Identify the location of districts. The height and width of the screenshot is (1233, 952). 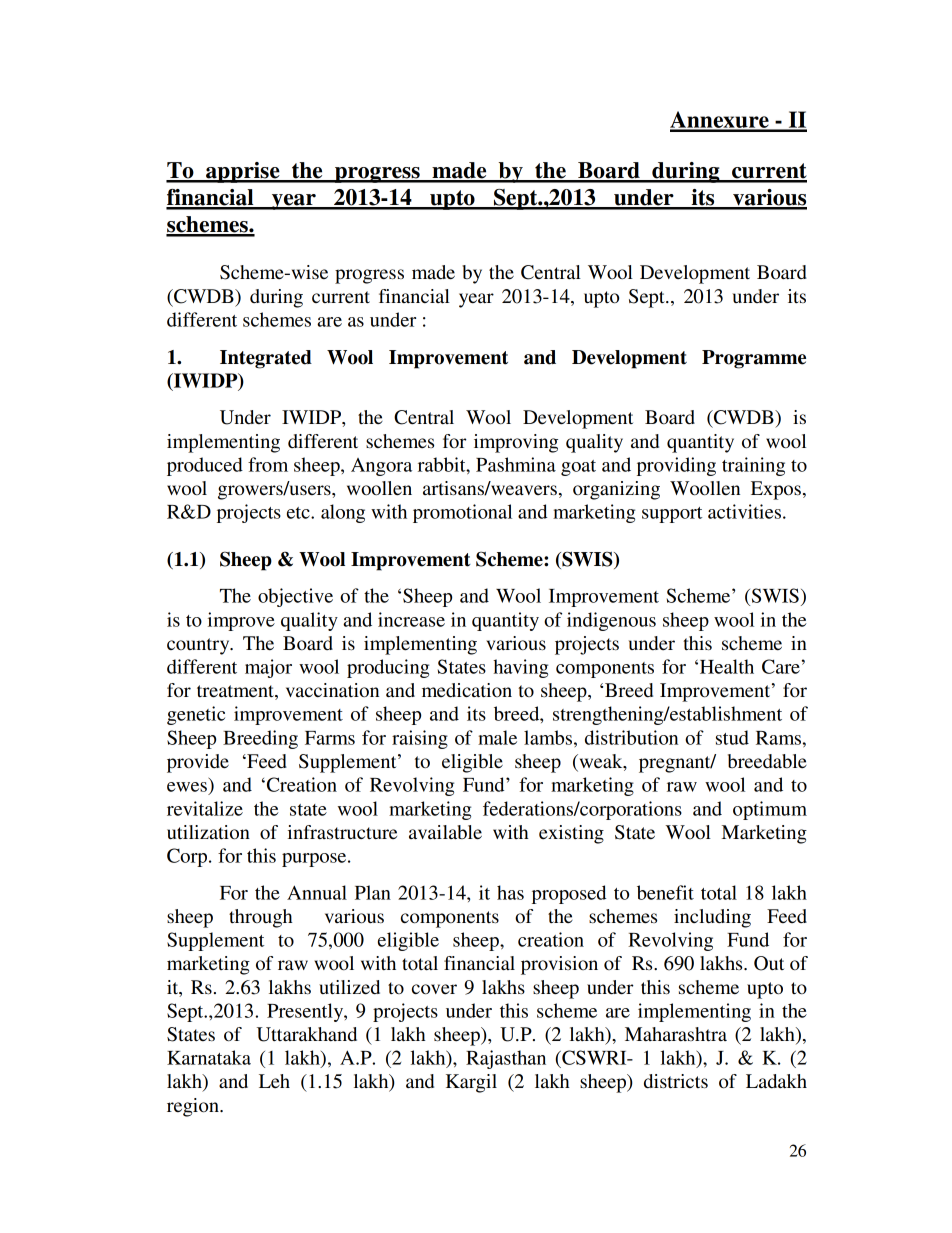
(676, 1081).
